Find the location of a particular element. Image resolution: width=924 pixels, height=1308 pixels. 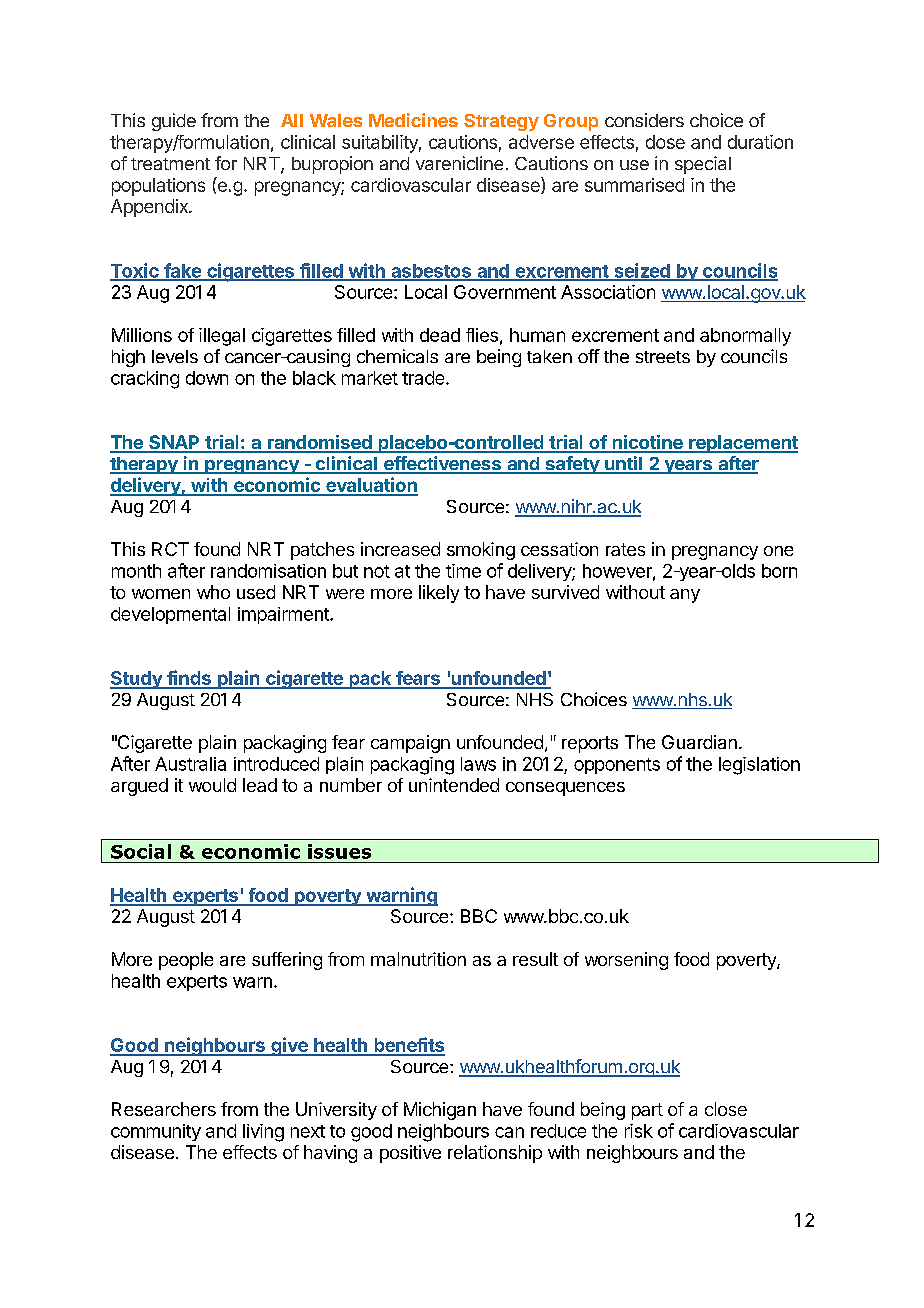

Michigan is located at coordinates (440, 1111).
